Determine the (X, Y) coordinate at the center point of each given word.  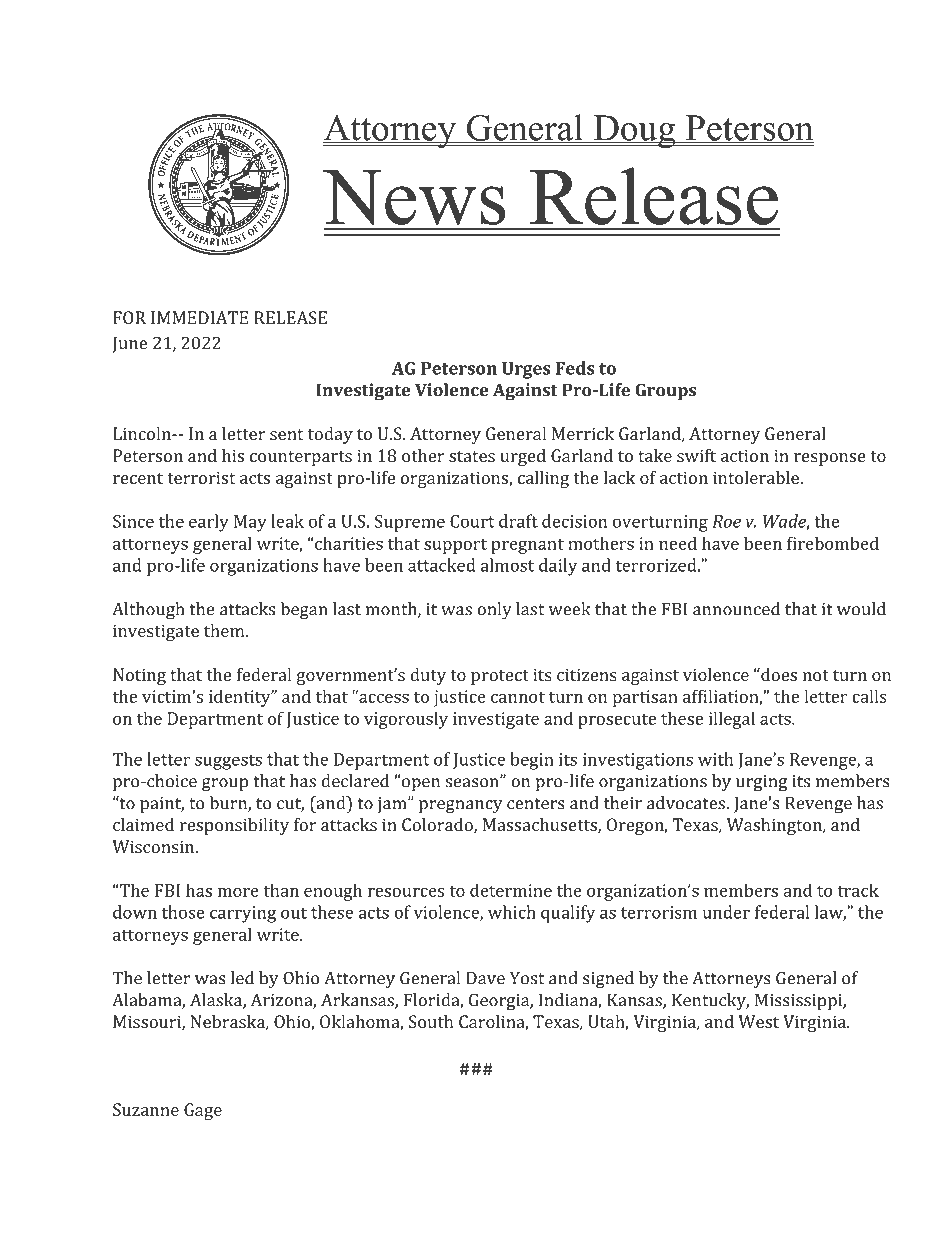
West (758, 1021)
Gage (203, 1111)
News (414, 197)
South (431, 1021)
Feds (575, 368)
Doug (634, 132)
